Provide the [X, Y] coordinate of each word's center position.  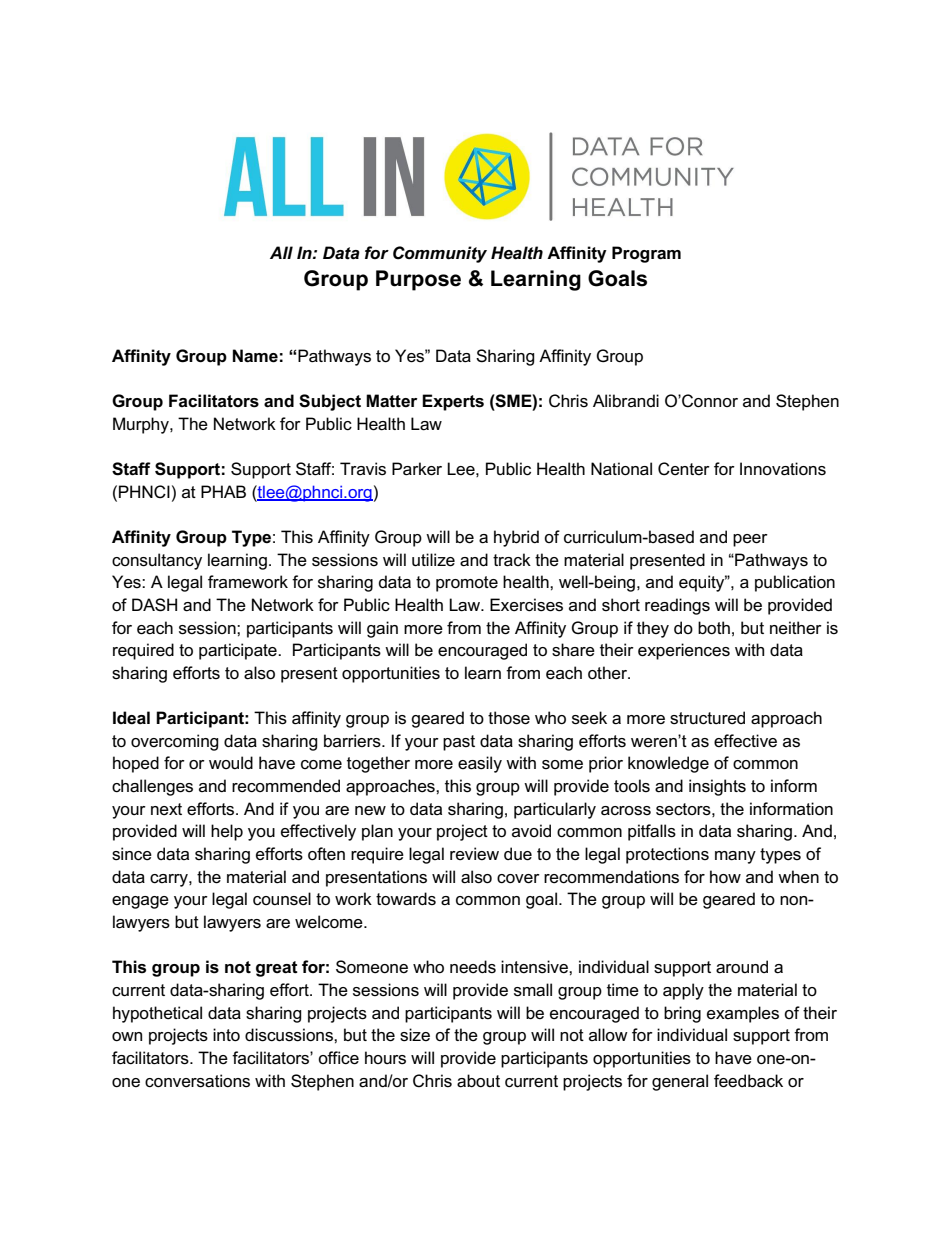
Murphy [142, 425]
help [227, 832]
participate [239, 651]
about [478, 1081]
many [735, 857]
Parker [417, 469]
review [474, 854]
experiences [684, 651]
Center [684, 469]
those [509, 718]
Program [646, 254]
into [226, 1035]
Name [255, 356]
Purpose [418, 280]
